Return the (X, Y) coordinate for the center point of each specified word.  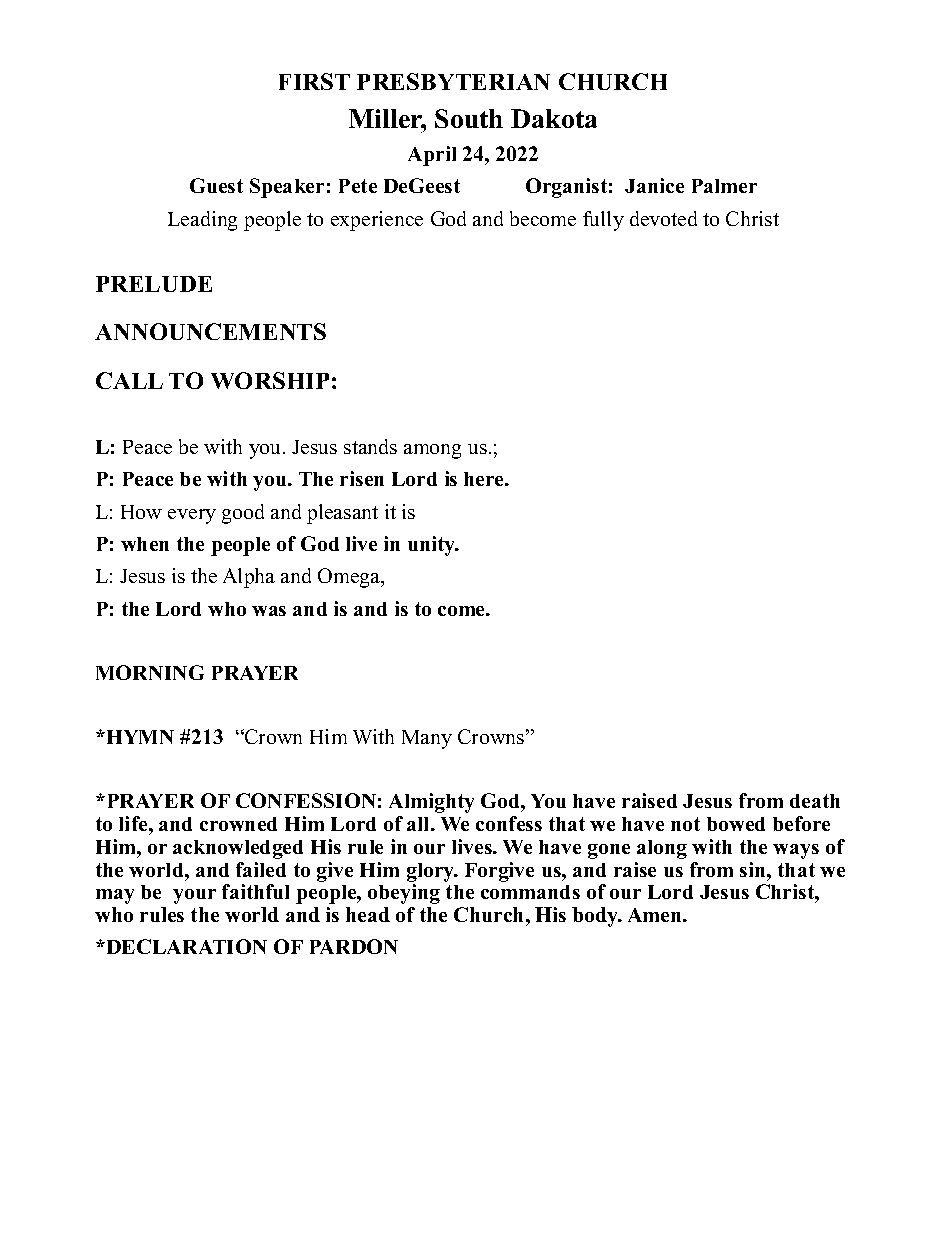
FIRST (314, 81)
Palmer (724, 186)
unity (433, 546)
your (194, 896)
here (485, 479)
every (192, 516)
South (469, 118)
